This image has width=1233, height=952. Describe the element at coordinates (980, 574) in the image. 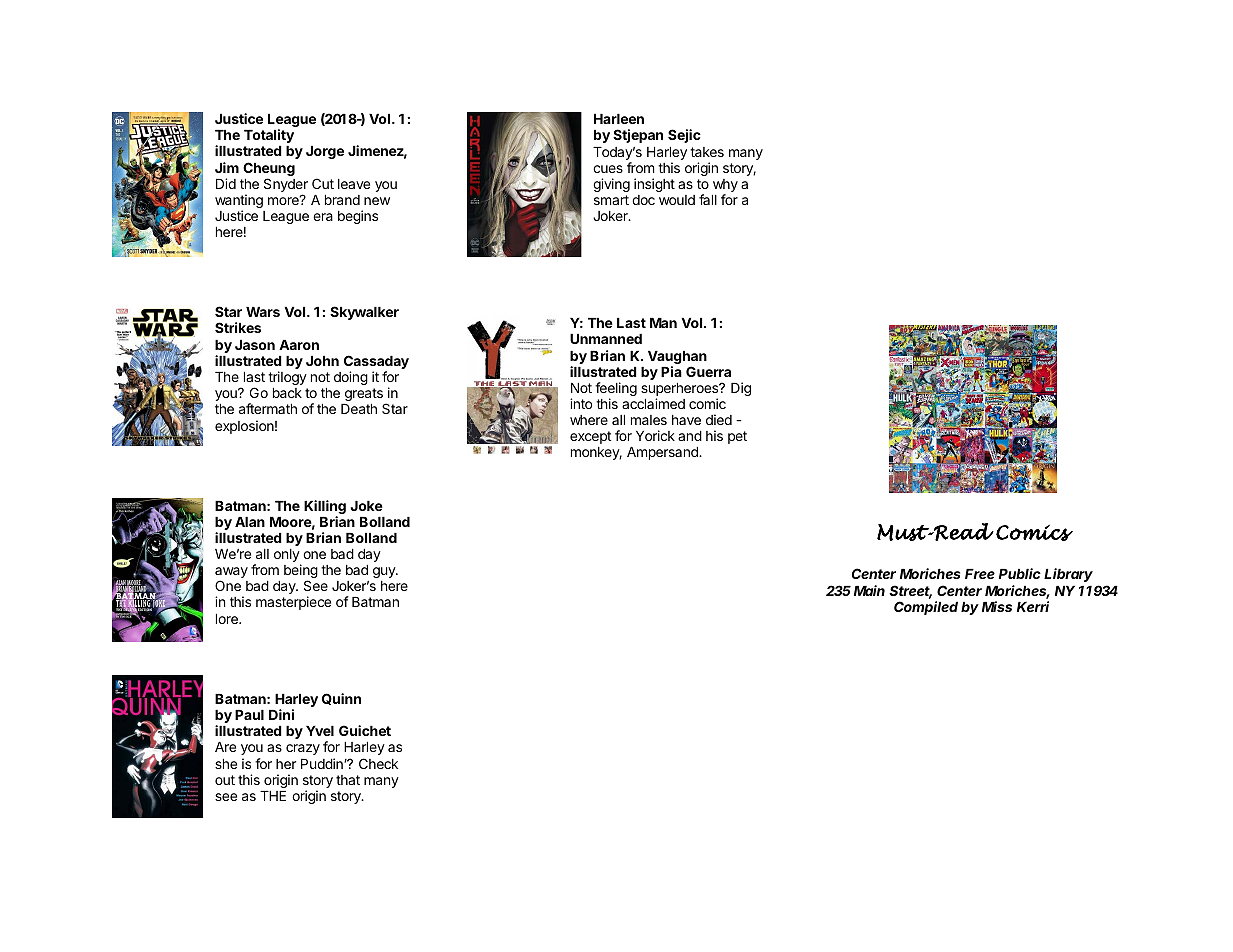

I see `Free` at that location.
